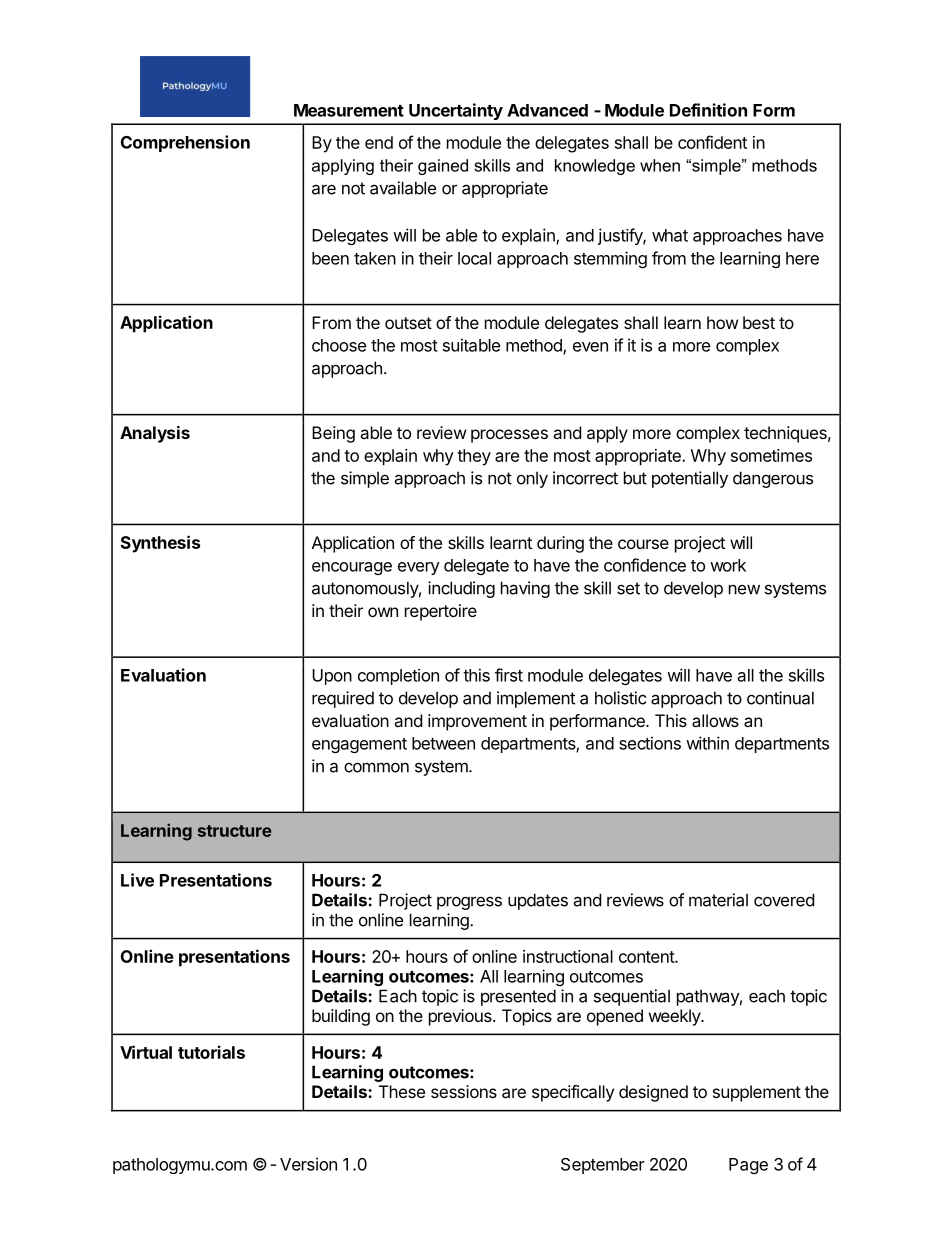  Describe the element at coordinates (332, 677) in the screenshot. I see `Upon` at that location.
